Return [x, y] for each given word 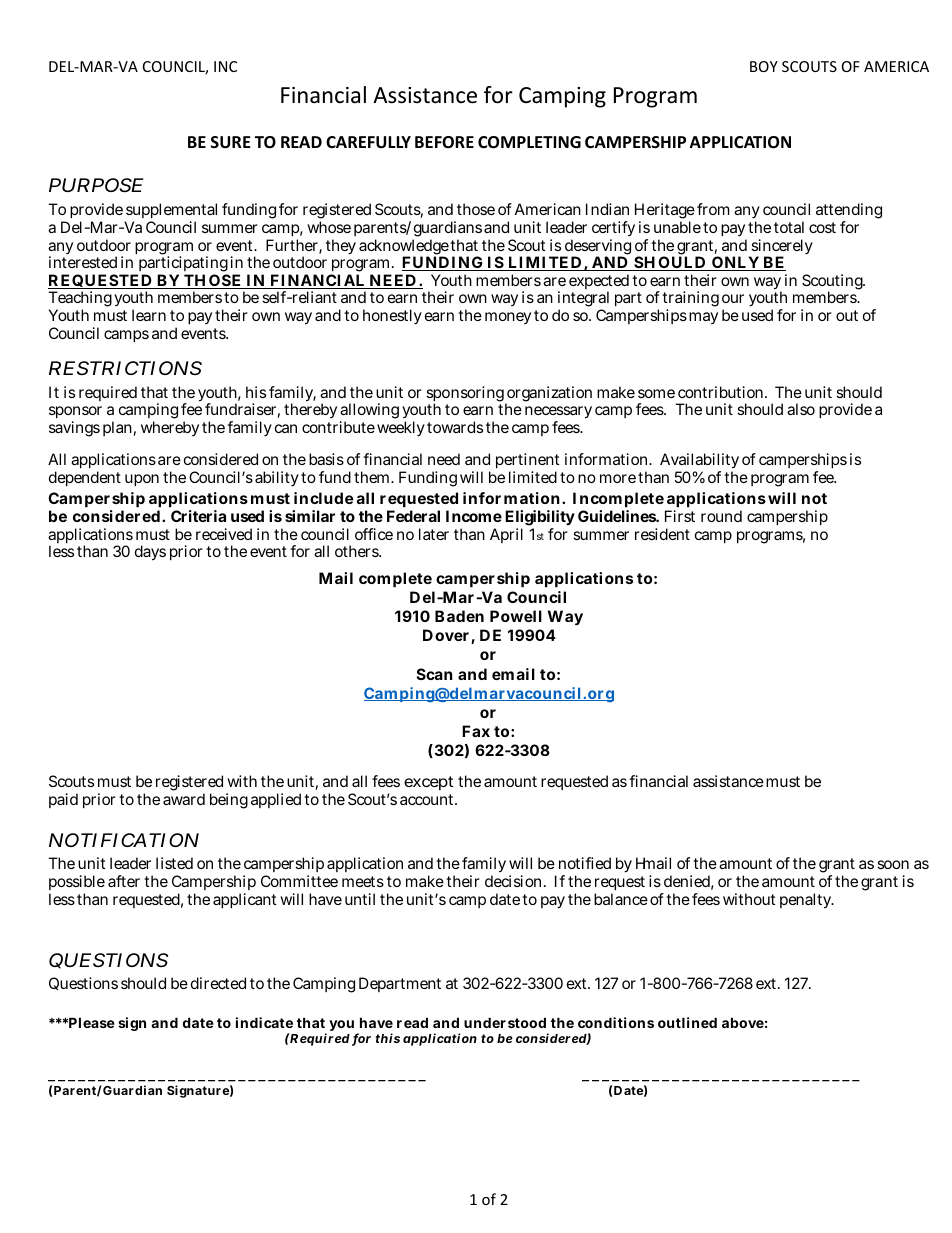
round [721, 516]
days [150, 553]
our [733, 298]
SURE [231, 142]
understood [505, 1022]
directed [218, 983]
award [184, 799]
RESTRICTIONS [125, 368]
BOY [764, 66]
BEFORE [444, 142]
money [508, 318]
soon [893, 864]
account [428, 799]
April [506, 535]
